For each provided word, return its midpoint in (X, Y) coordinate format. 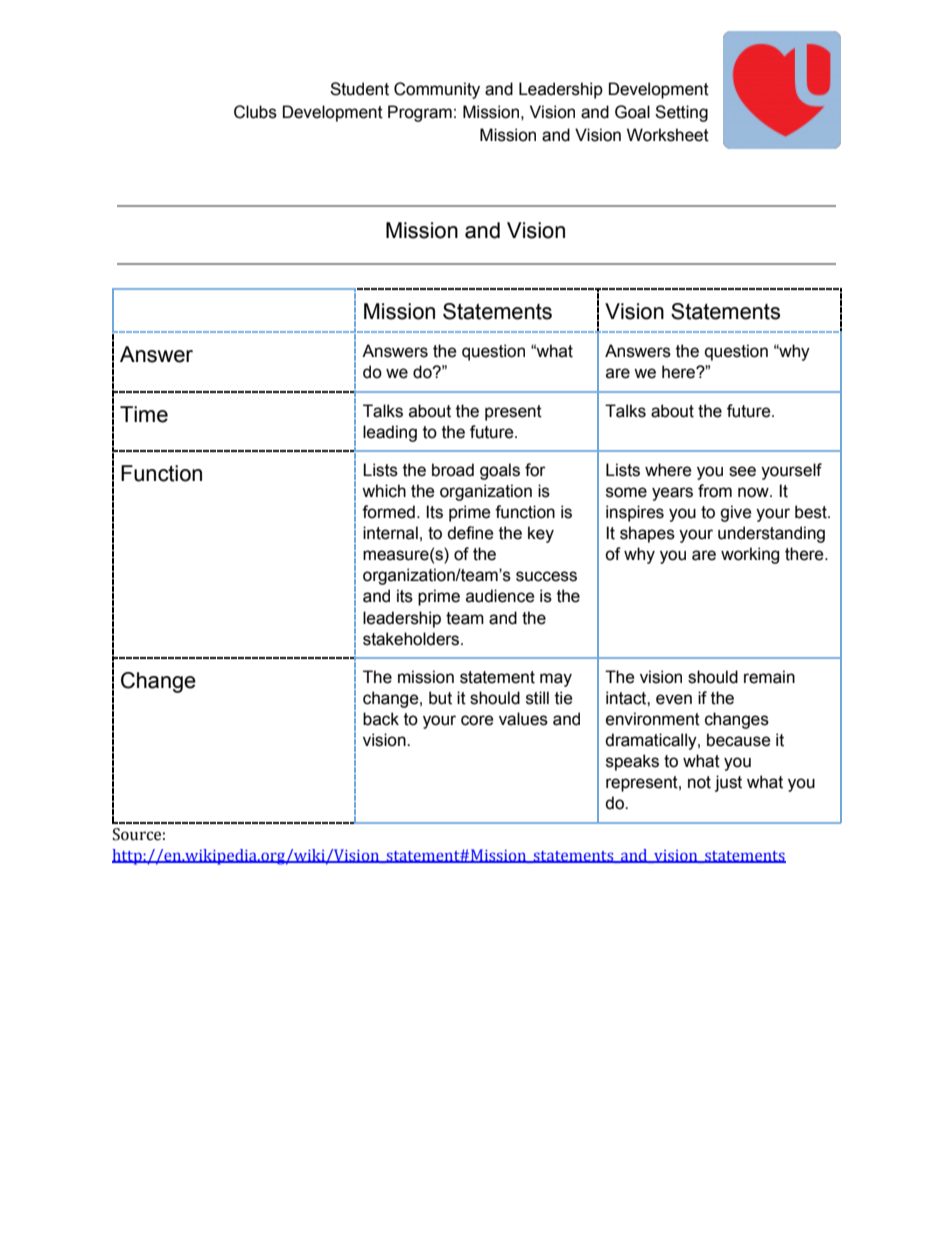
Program (420, 113)
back (381, 719)
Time (144, 414)
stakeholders (412, 639)
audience (500, 596)
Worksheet (668, 135)
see (742, 471)
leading (390, 433)
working (750, 555)
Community (437, 90)
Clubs (255, 112)
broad (453, 470)
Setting (681, 113)
